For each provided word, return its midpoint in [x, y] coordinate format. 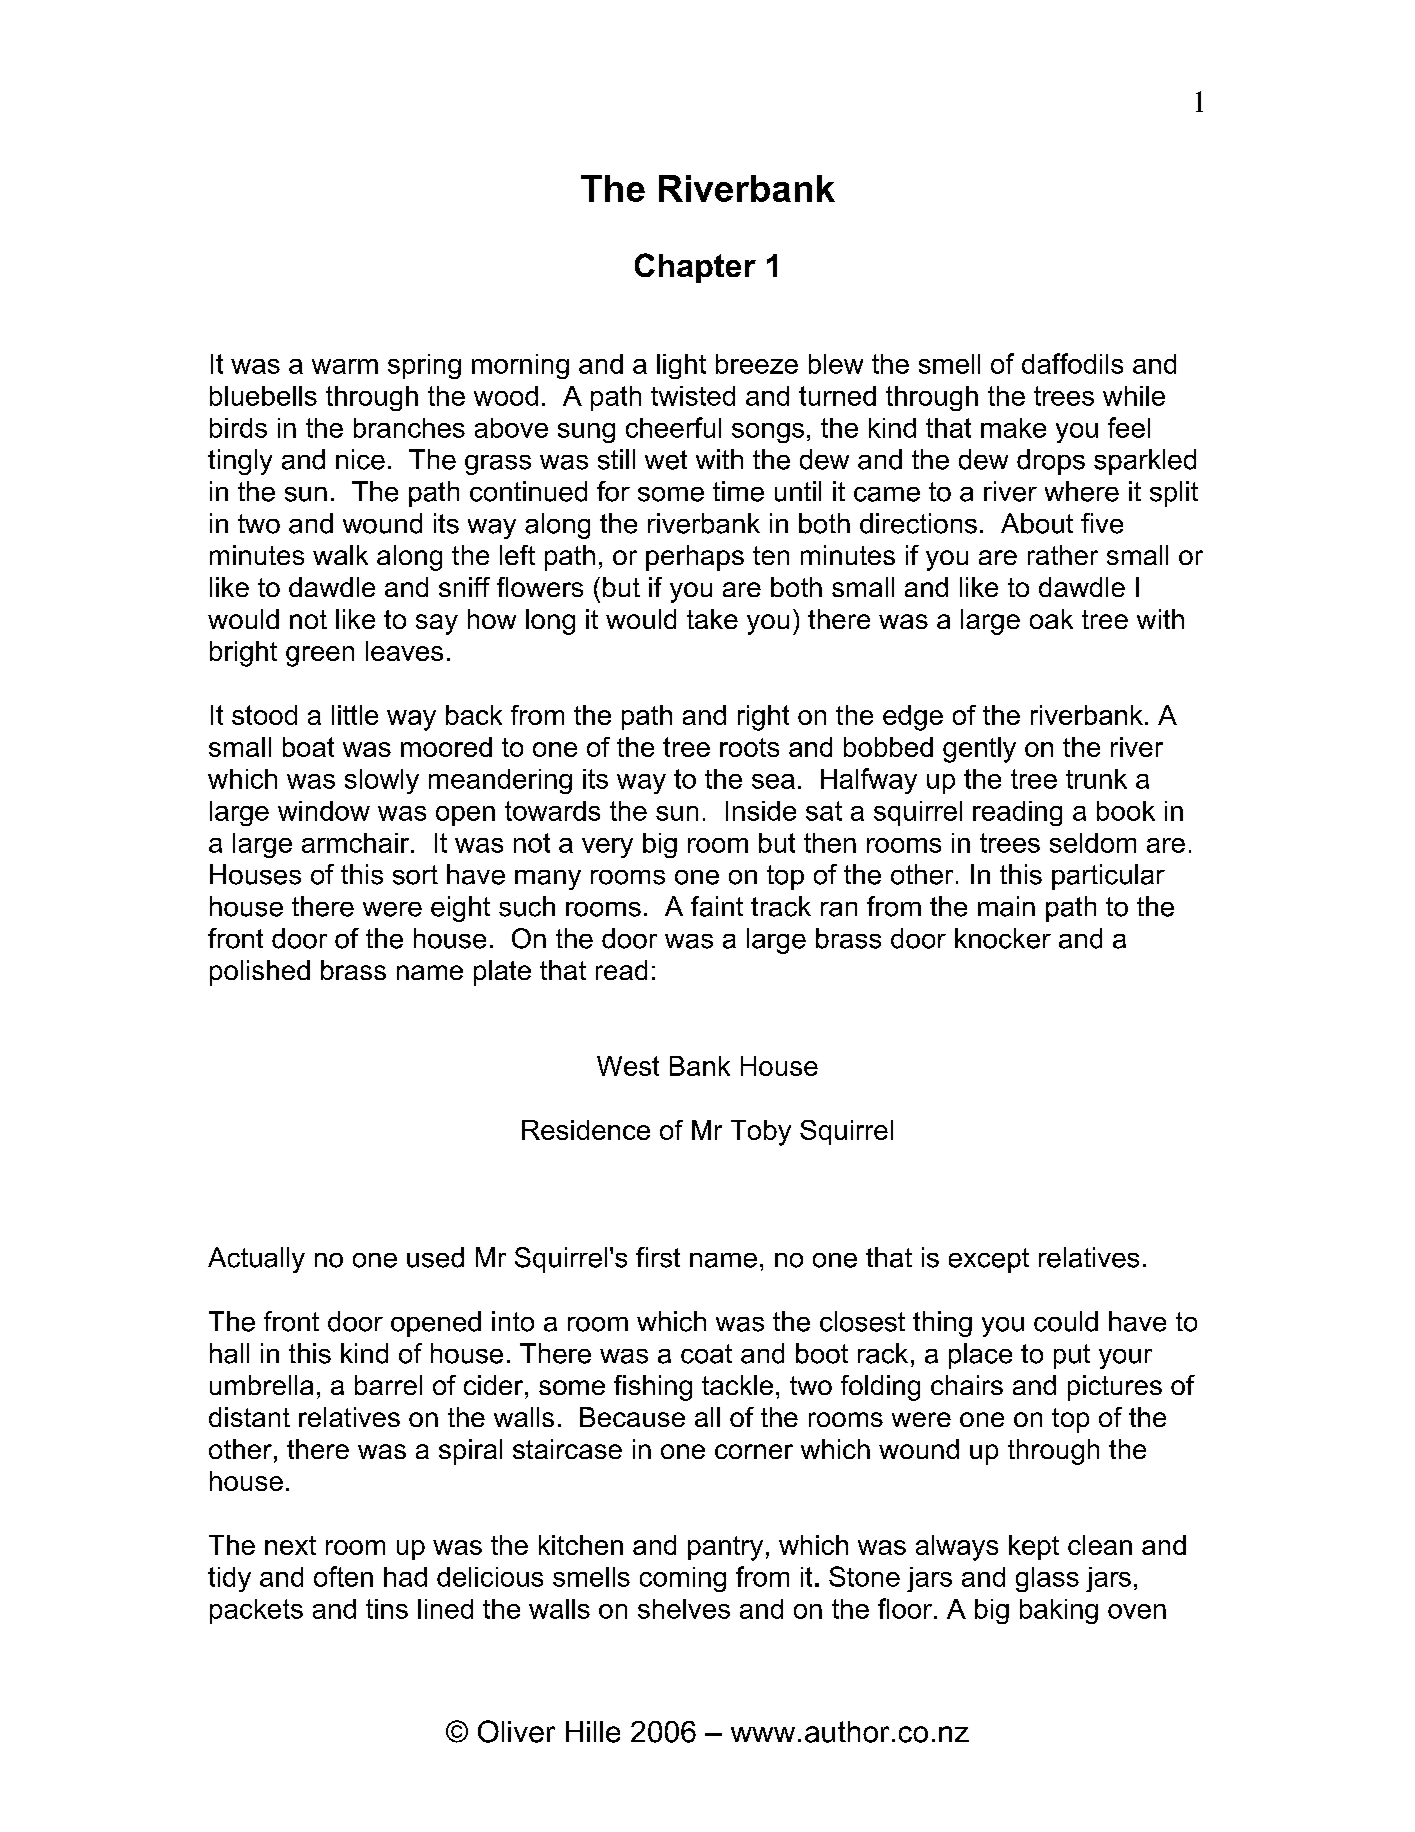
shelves [684, 1609]
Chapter [695, 268]
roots [749, 747]
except [989, 1260]
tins [387, 1609]
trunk [1096, 779]
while [1134, 396]
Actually [256, 1260]
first [658, 1257]
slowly [382, 781]
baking [1059, 1611]
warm [345, 366]
